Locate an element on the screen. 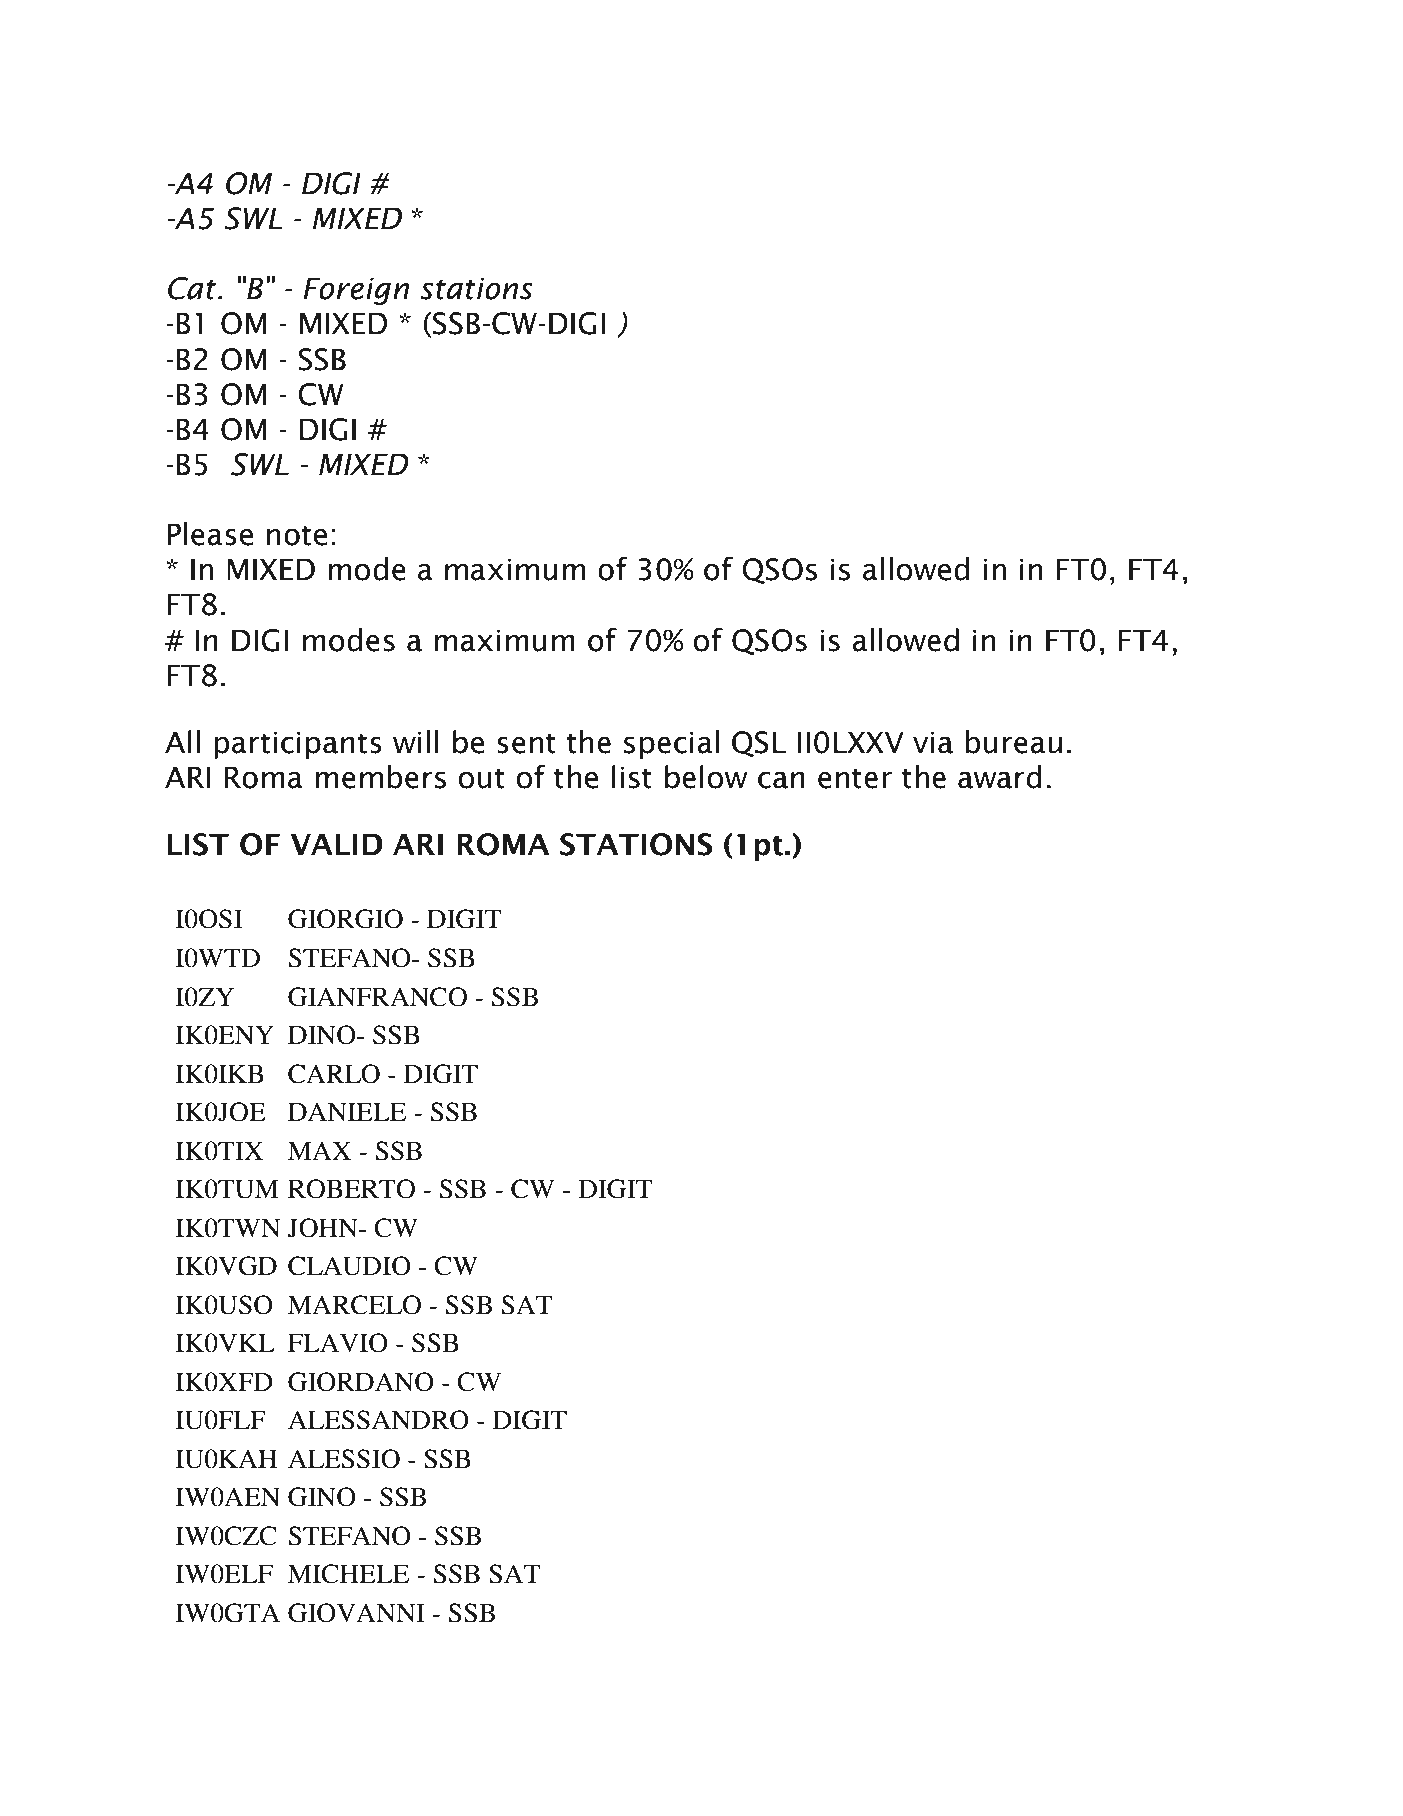 This screenshot has height=1816, width=1403. award is located at coordinates (1000, 777).
